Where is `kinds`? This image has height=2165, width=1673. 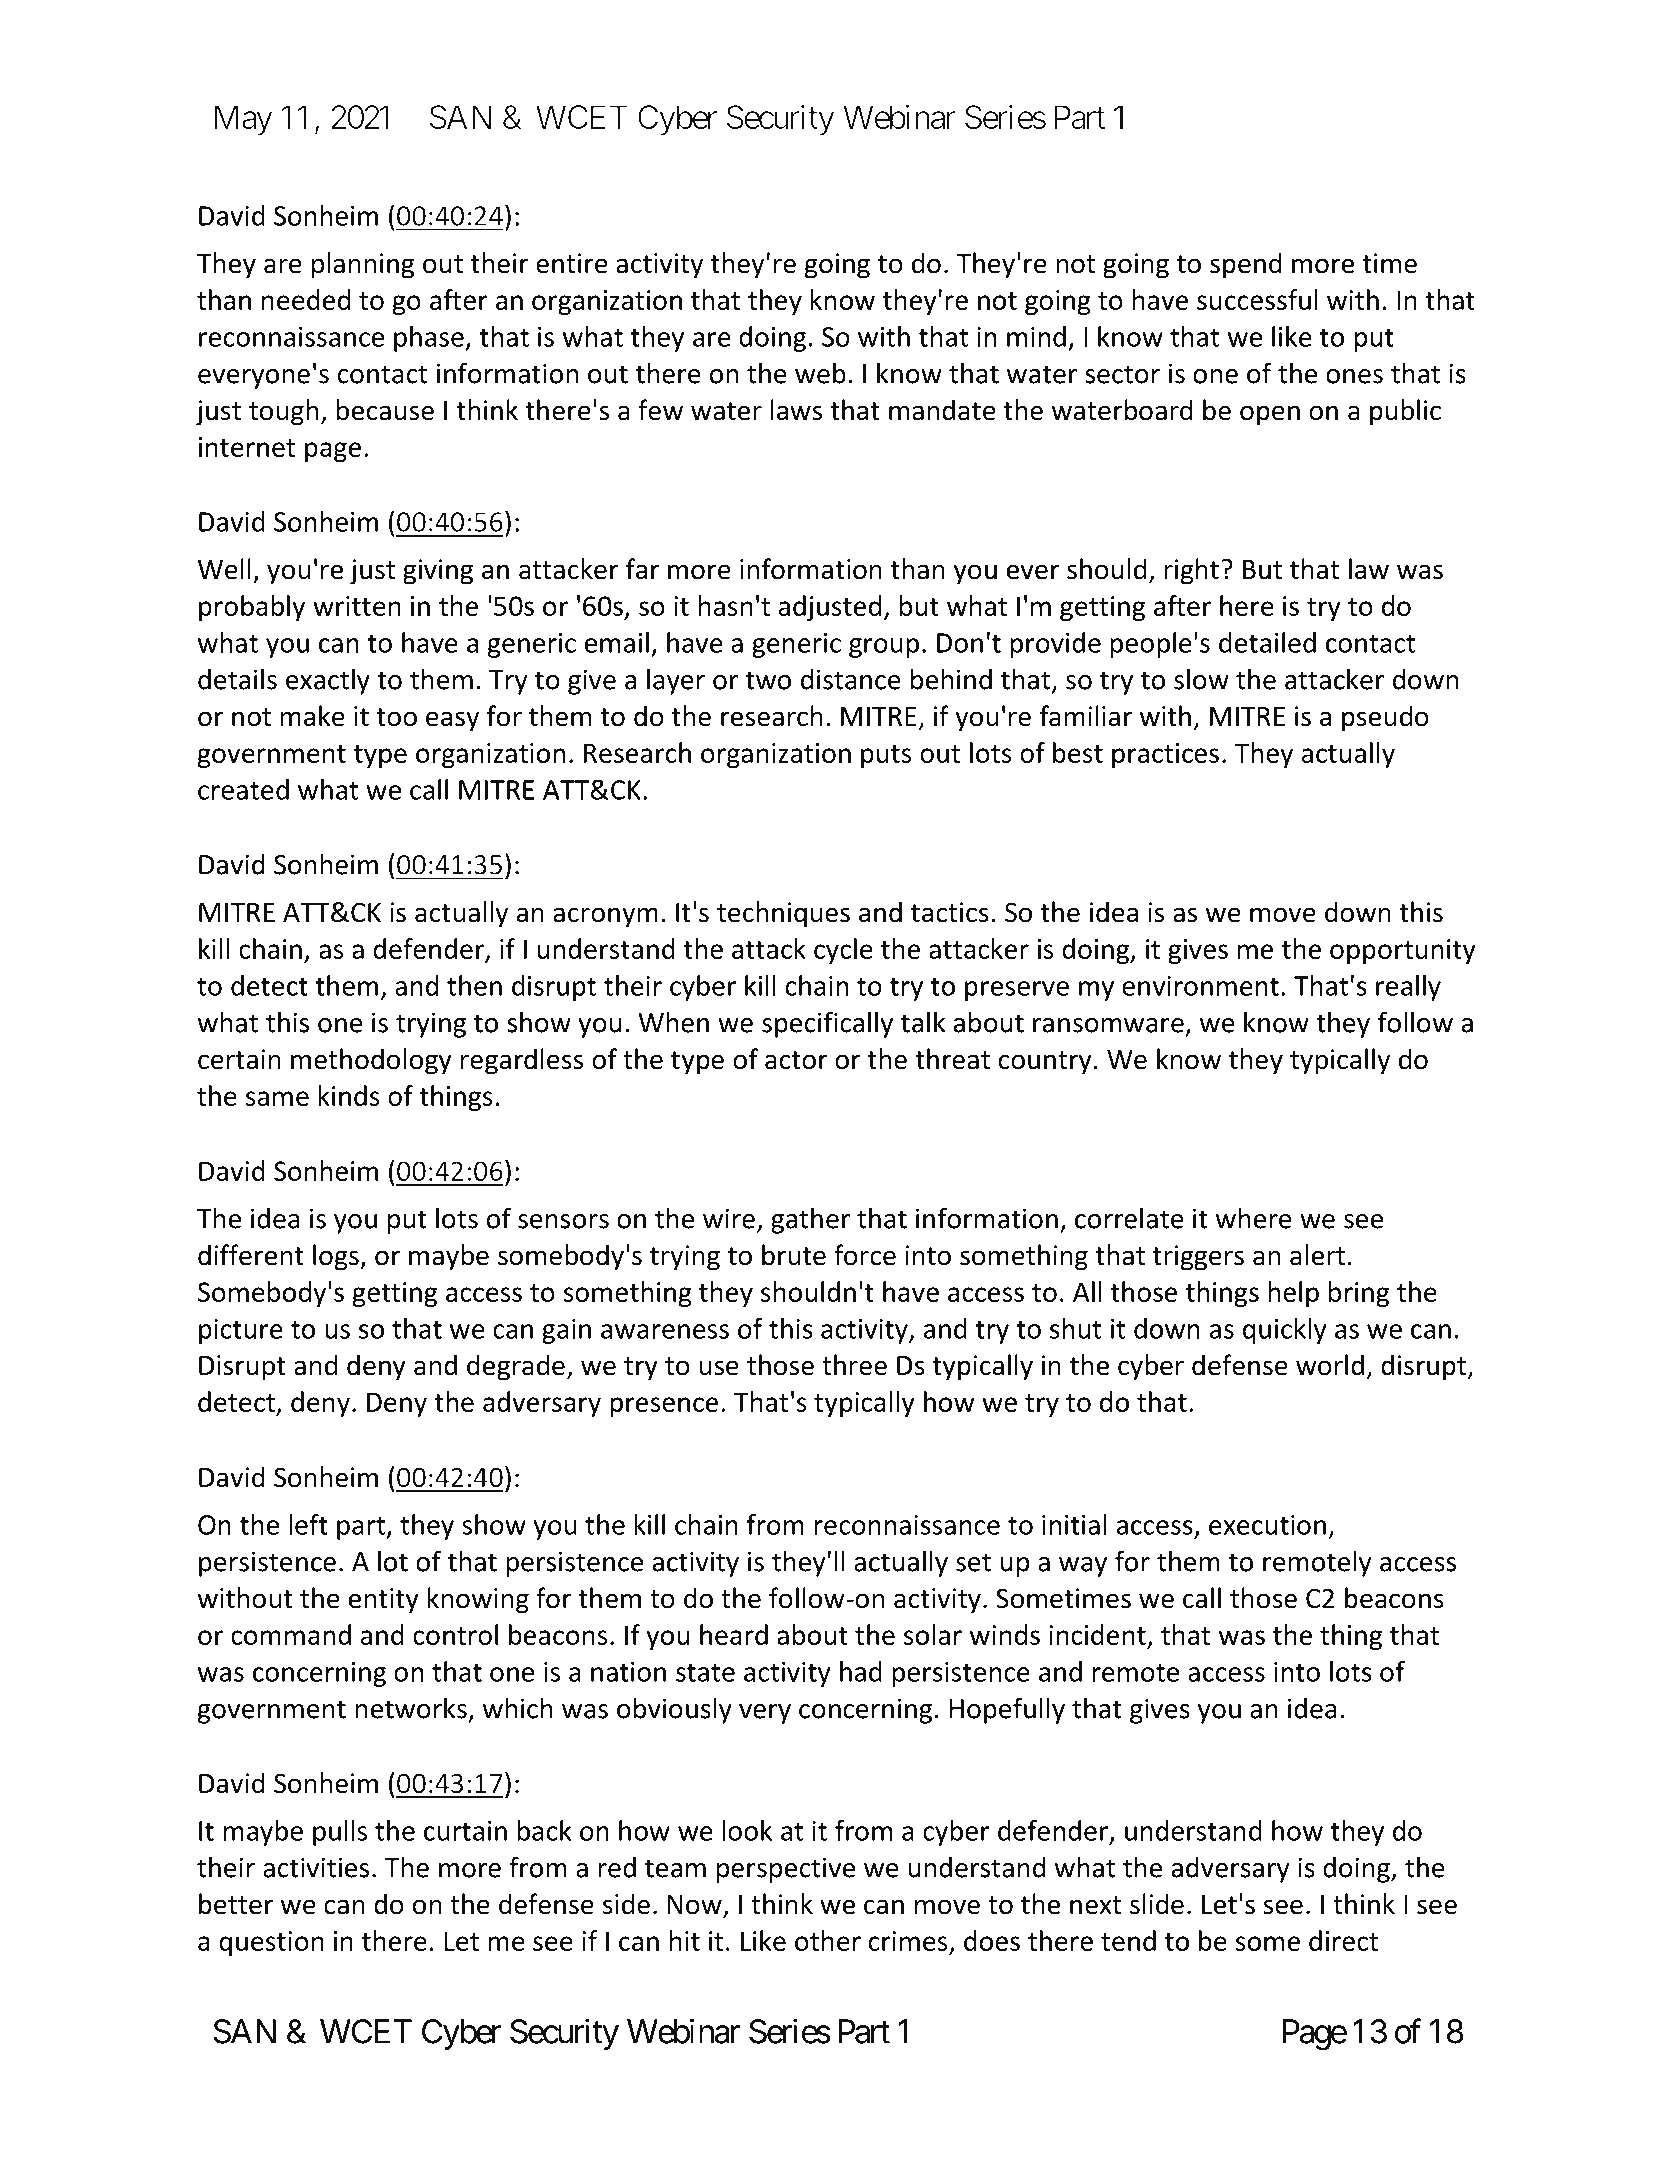
kinds is located at coordinates (349, 1095).
